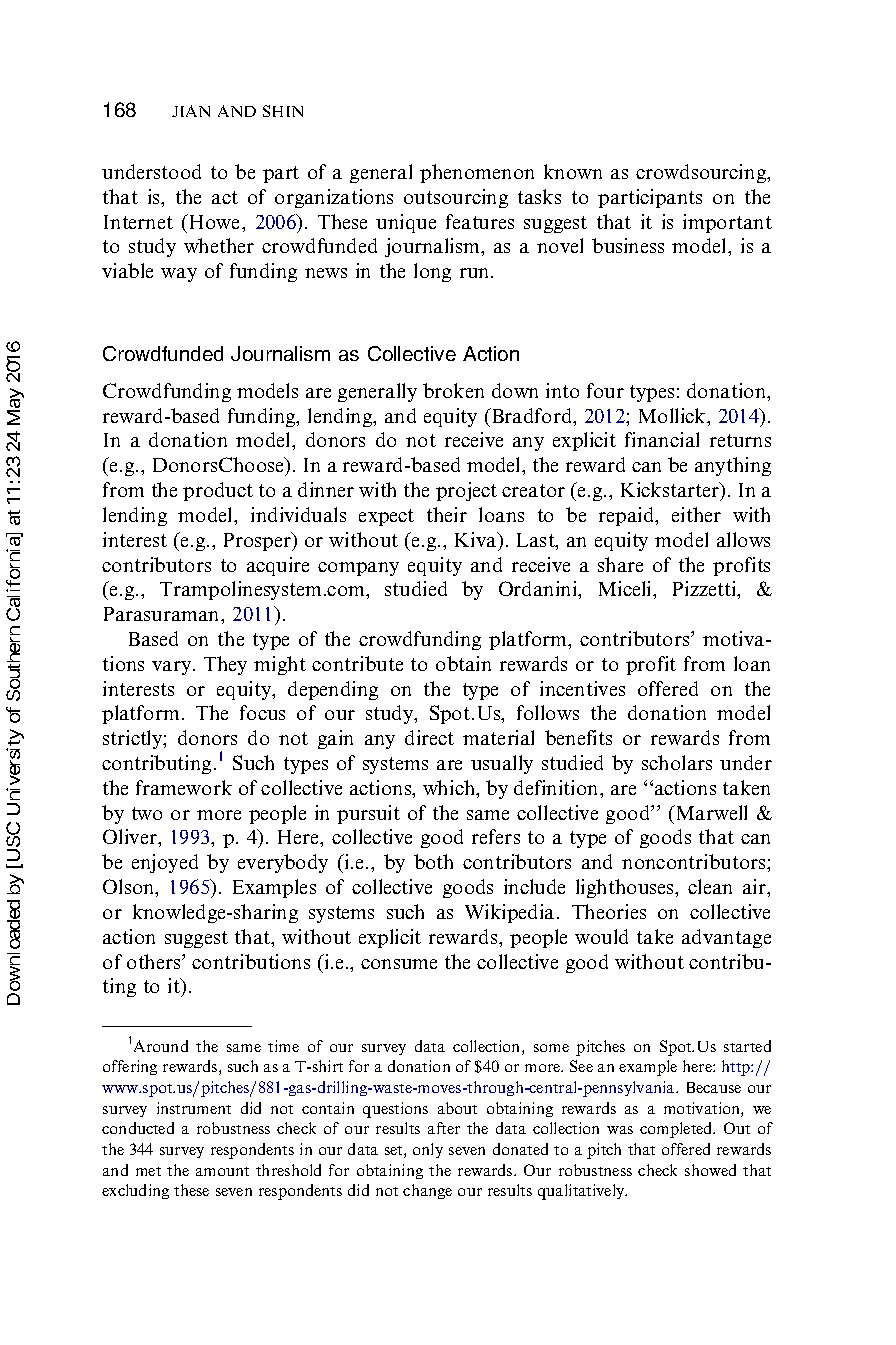  What do you see at coordinates (677, 762) in the screenshot?
I see `scholars` at bounding box center [677, 762].
